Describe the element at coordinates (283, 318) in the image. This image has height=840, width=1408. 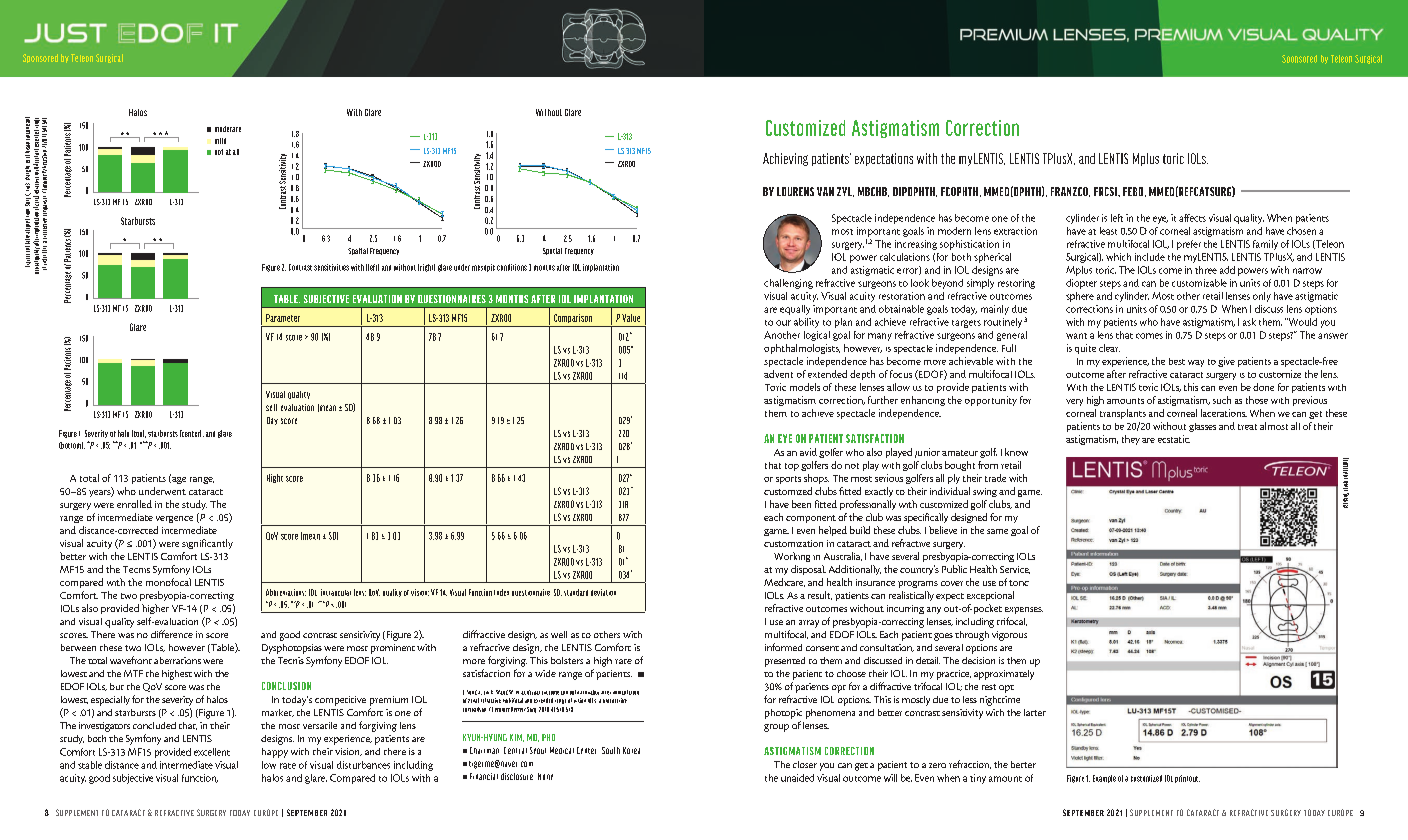
I see `Parameter` at that location.
